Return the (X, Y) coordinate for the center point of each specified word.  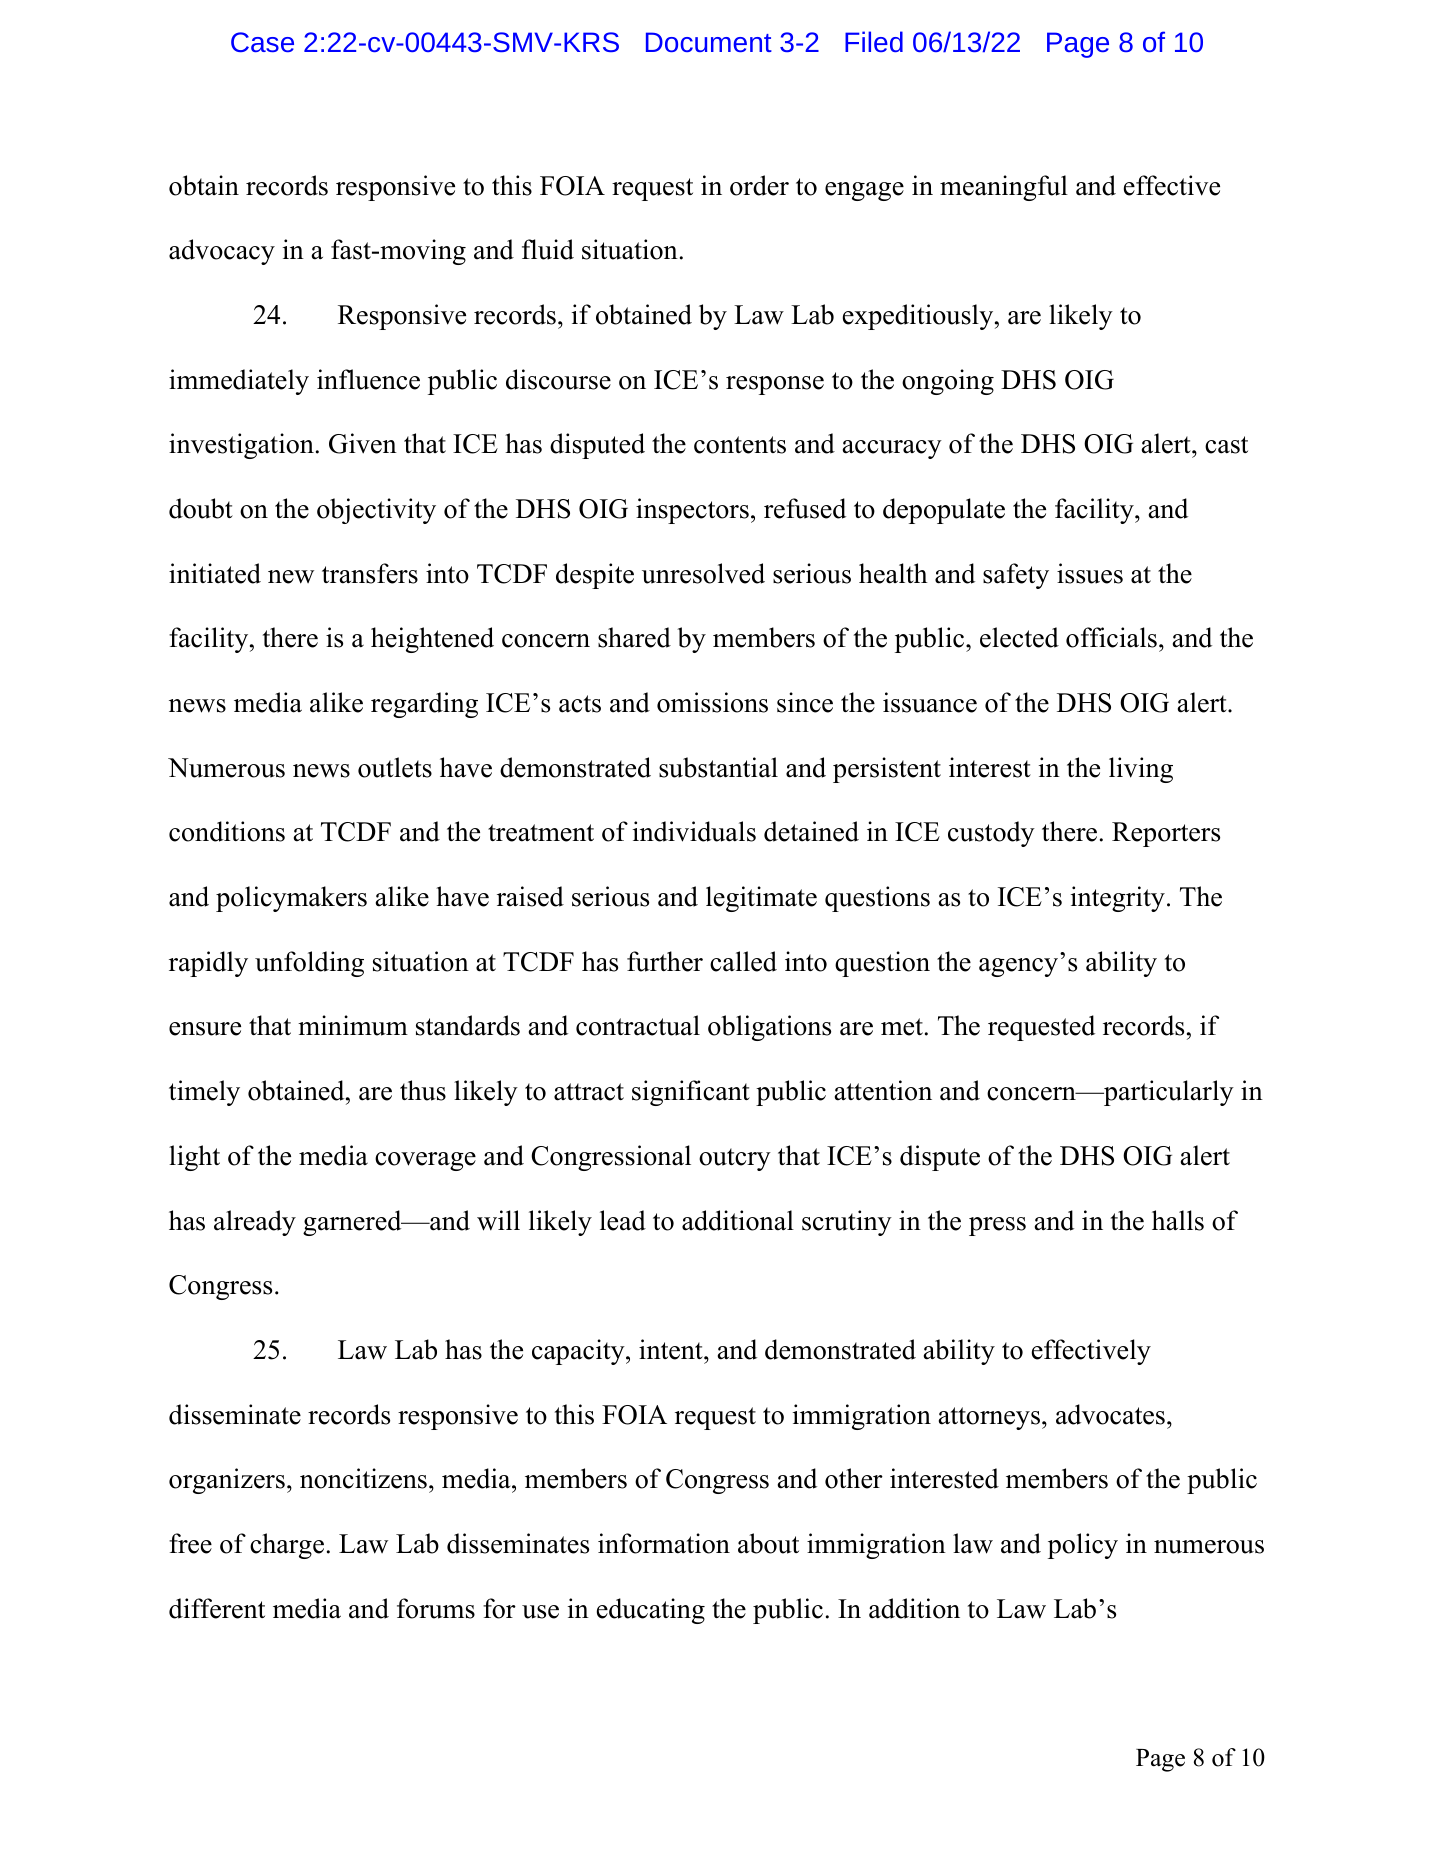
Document (709, 42)
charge (287, 1546)
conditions (227, 831)
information (664, 1543)
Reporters (1166, 834)
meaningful (1004, 188)
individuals (694, 831)
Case (262, 42)
